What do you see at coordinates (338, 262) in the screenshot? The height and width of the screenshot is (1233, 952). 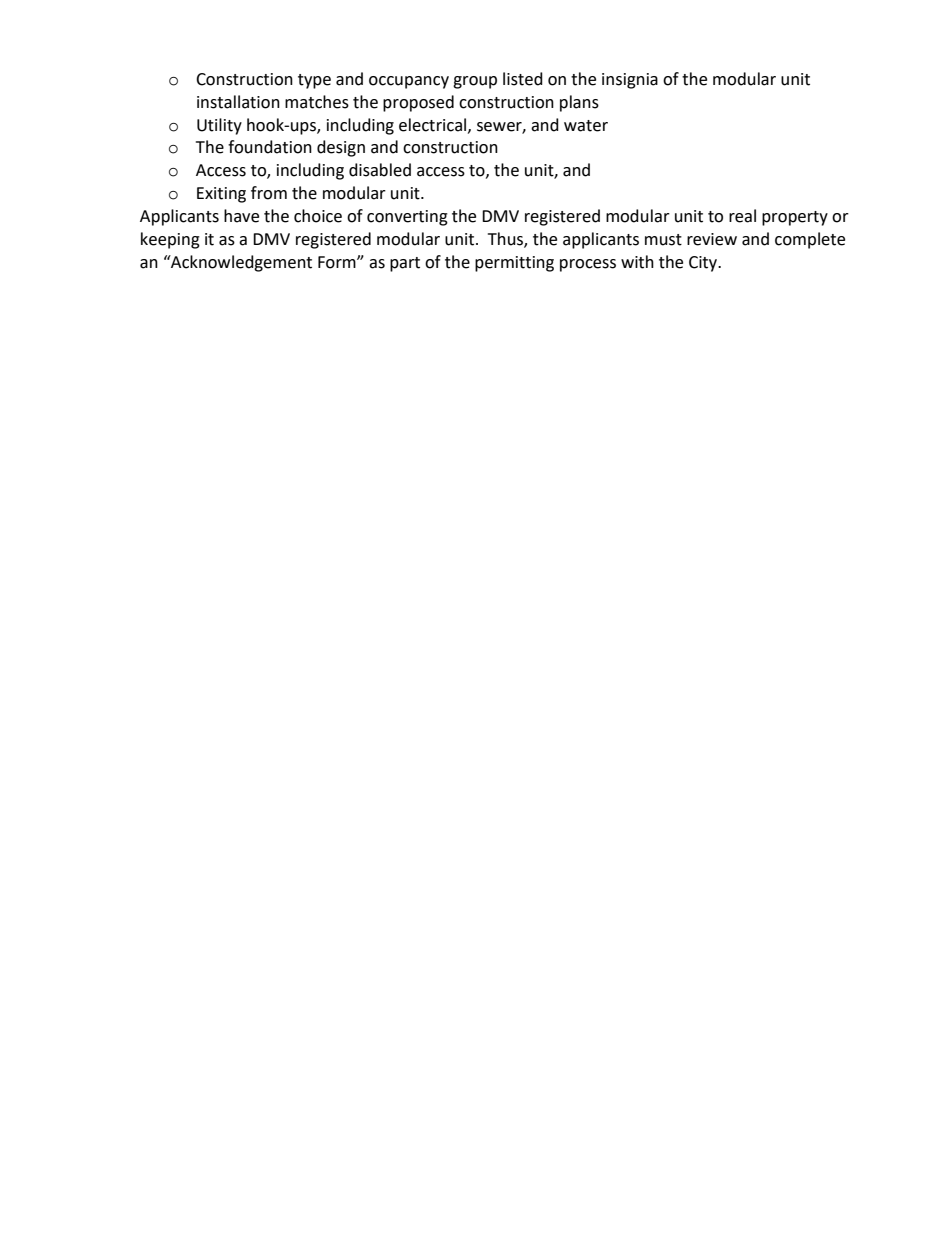 I see `Form` at bounding box center [338, 262].
